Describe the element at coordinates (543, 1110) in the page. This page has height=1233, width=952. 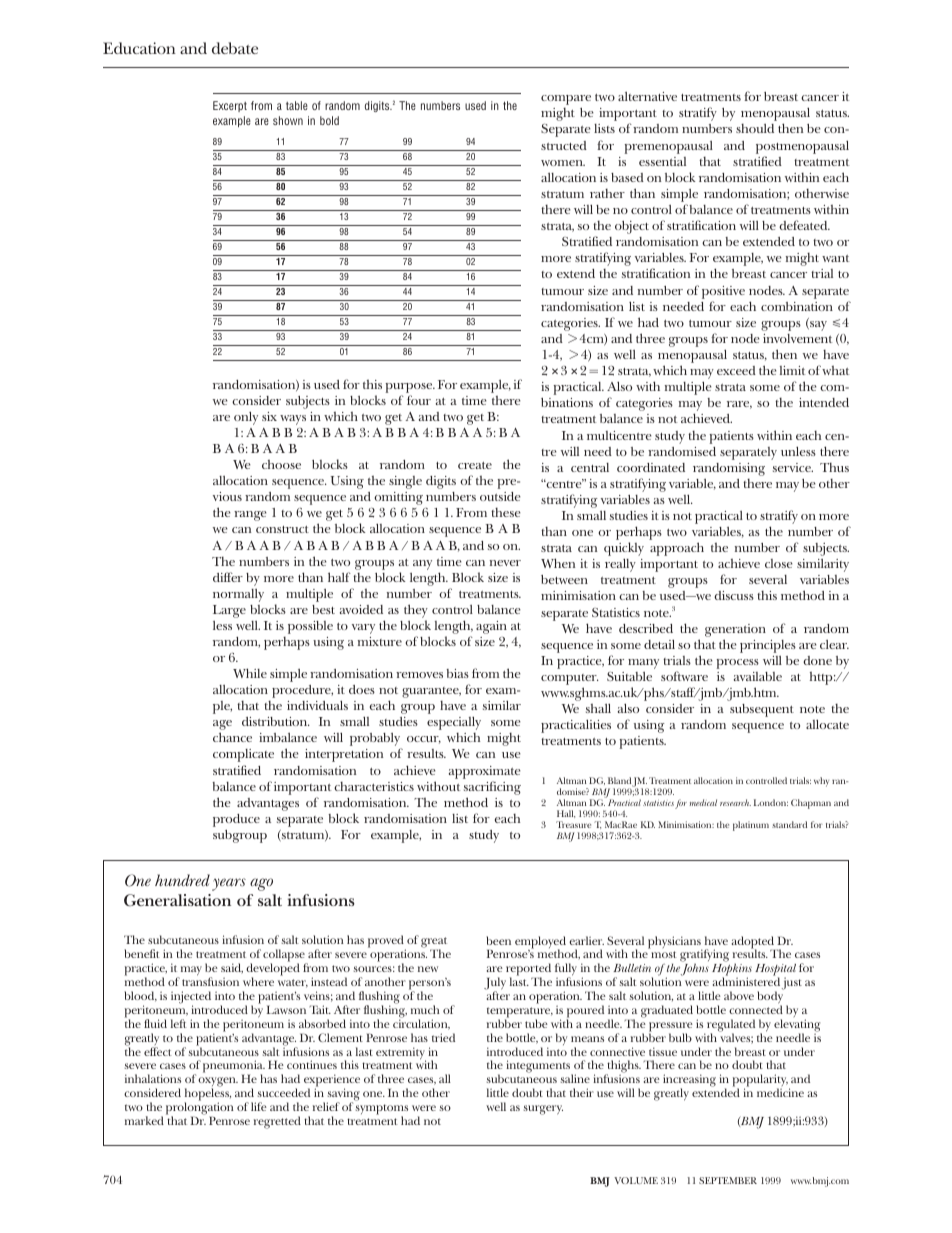
I see `surgery` at that location.
